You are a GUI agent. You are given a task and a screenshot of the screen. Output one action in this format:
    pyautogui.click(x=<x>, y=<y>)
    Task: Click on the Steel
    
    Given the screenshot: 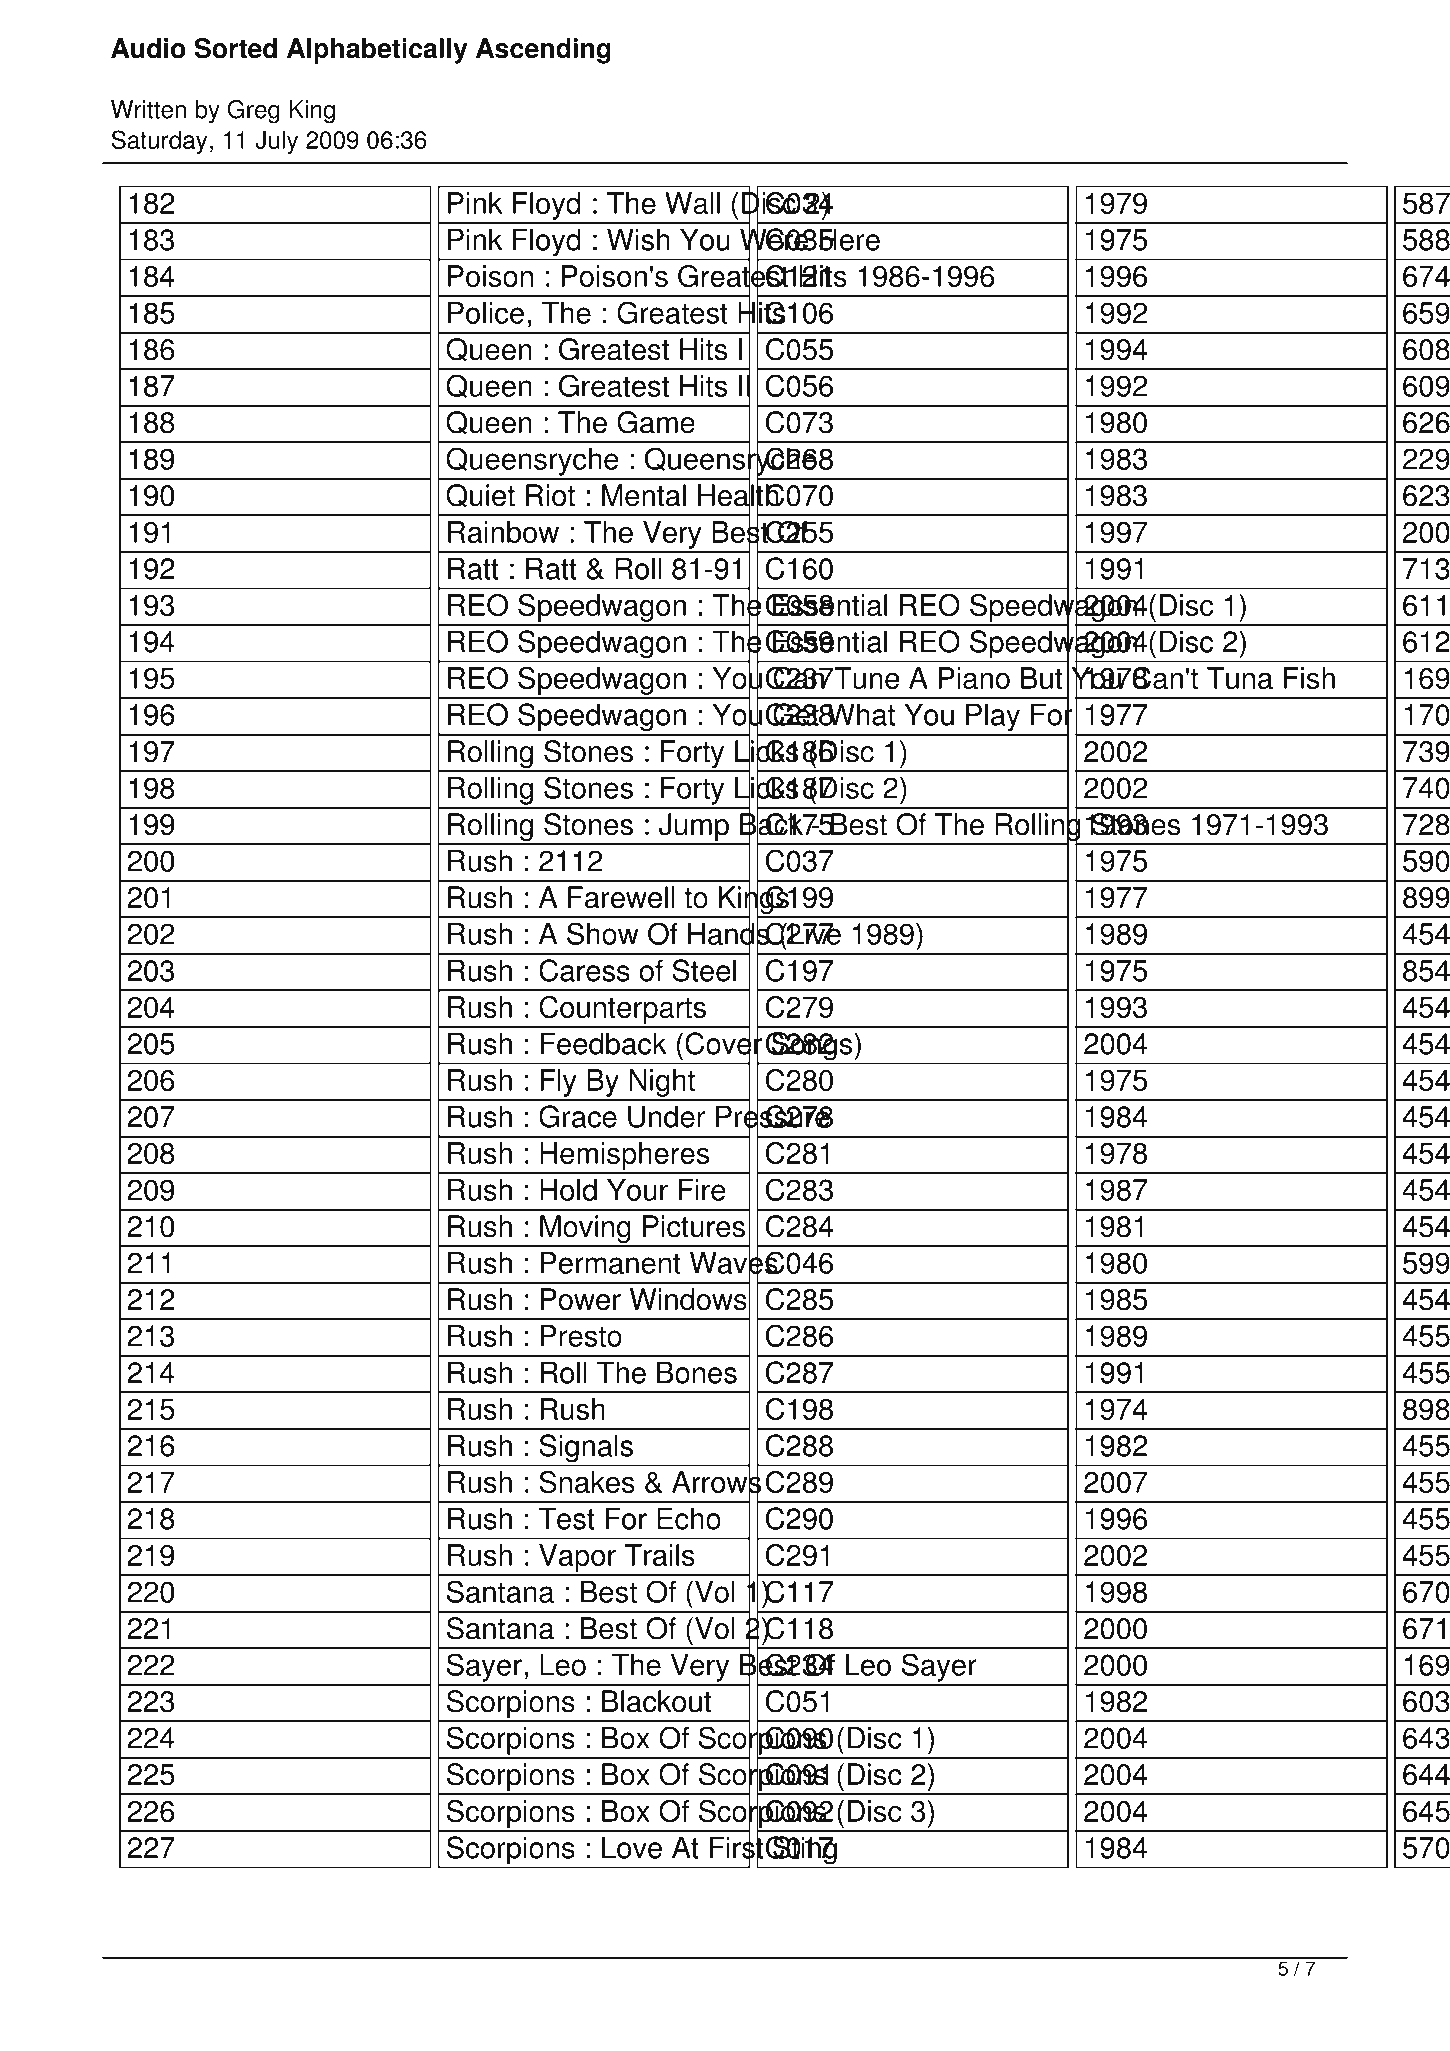 What is the action you would take?
    pyautogui.click(x=704, y=970)
